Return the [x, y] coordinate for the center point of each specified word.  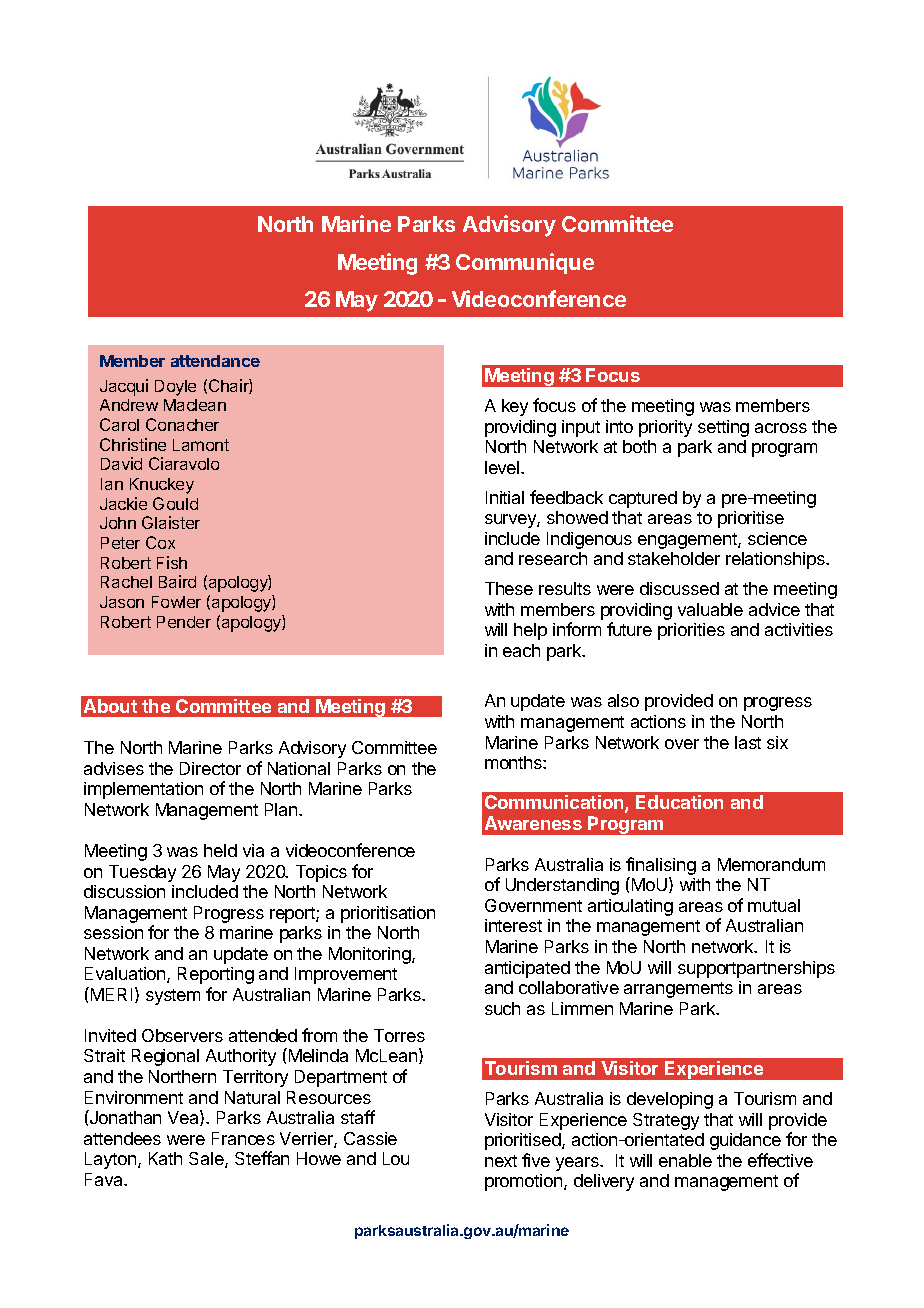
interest [513, 925]
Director [210, 768]
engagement [688, 541]
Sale [207, 1160]
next [501, 1161]
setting [723, 428]
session [113, 932]
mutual [774, 905]
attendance [215, 361]
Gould [175, 503]
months [514, 762]
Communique [525, 263]
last [748, 742]
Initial [505, 497]
